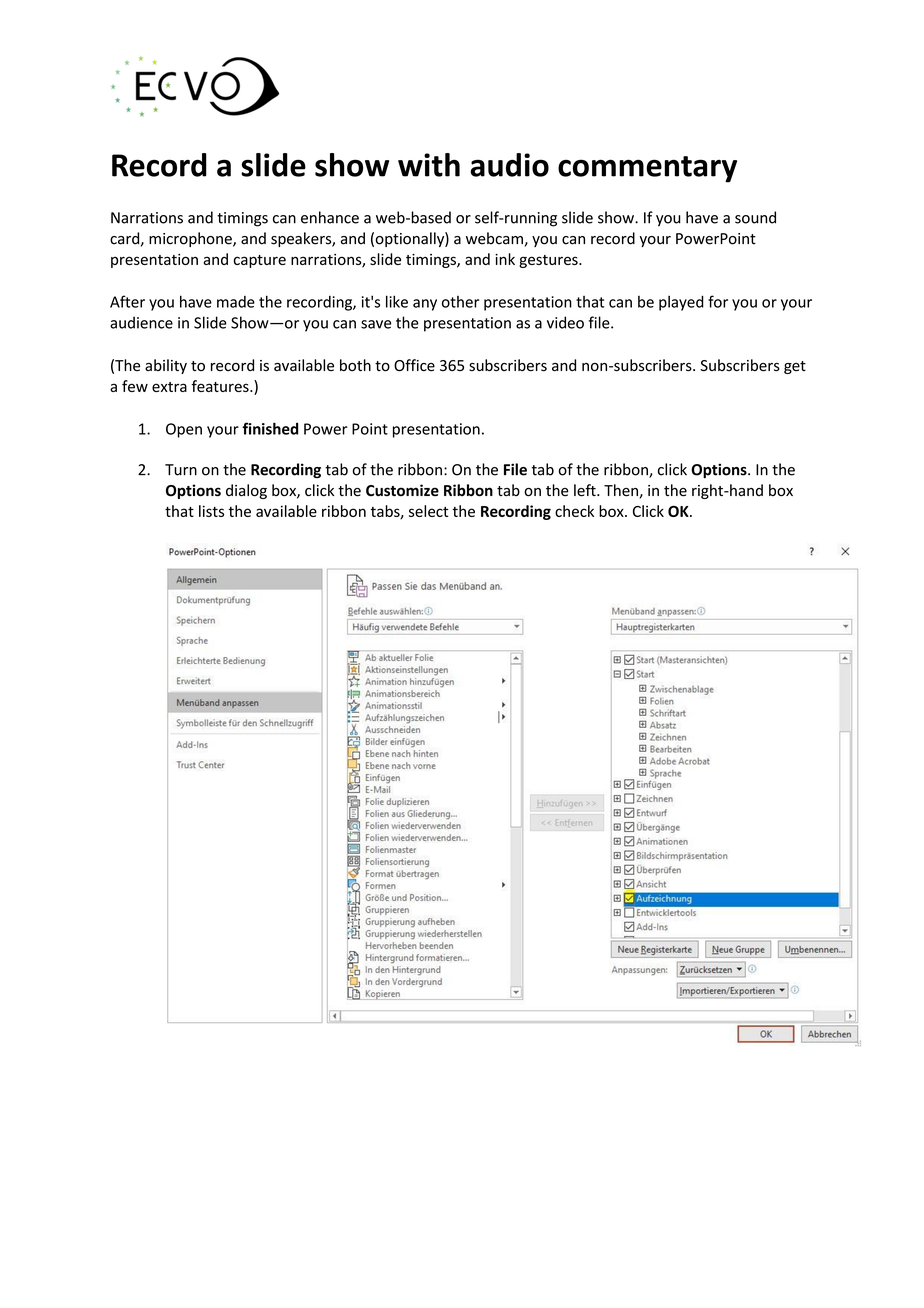 This document has height=1308, width=924. I want to click on get, so click(795, 367).
